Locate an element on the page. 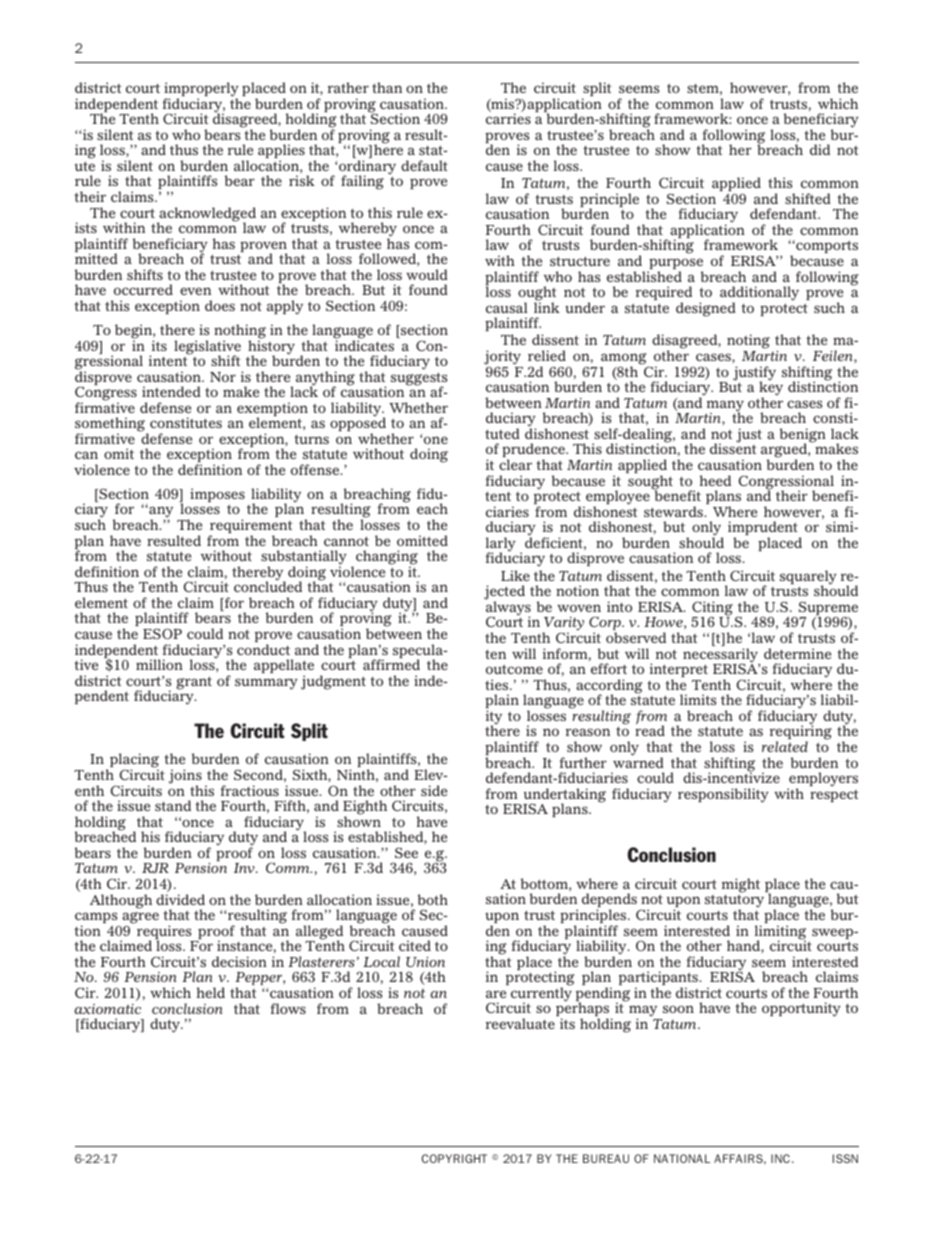 This document has width=952, height=1233. carries is located at coordinates (508, 118).
